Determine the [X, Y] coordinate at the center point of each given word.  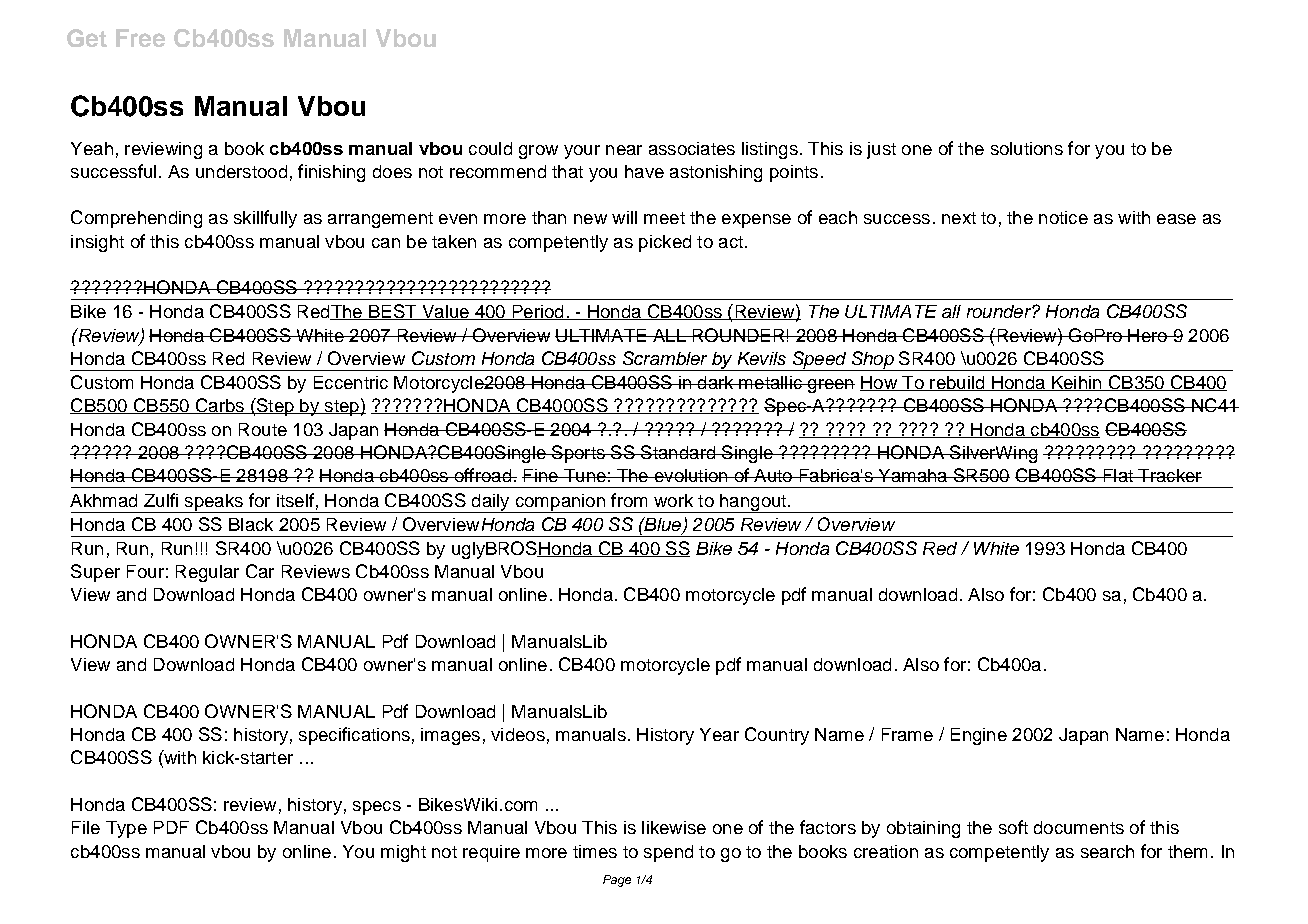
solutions [1027, 148]
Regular [207, 573]
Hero [1147, 335]
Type [126, 829]
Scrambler [665, 358]
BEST [393, 312]
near [624, 150]
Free [140, 38]
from [629, 500]
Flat [1118, 475]
